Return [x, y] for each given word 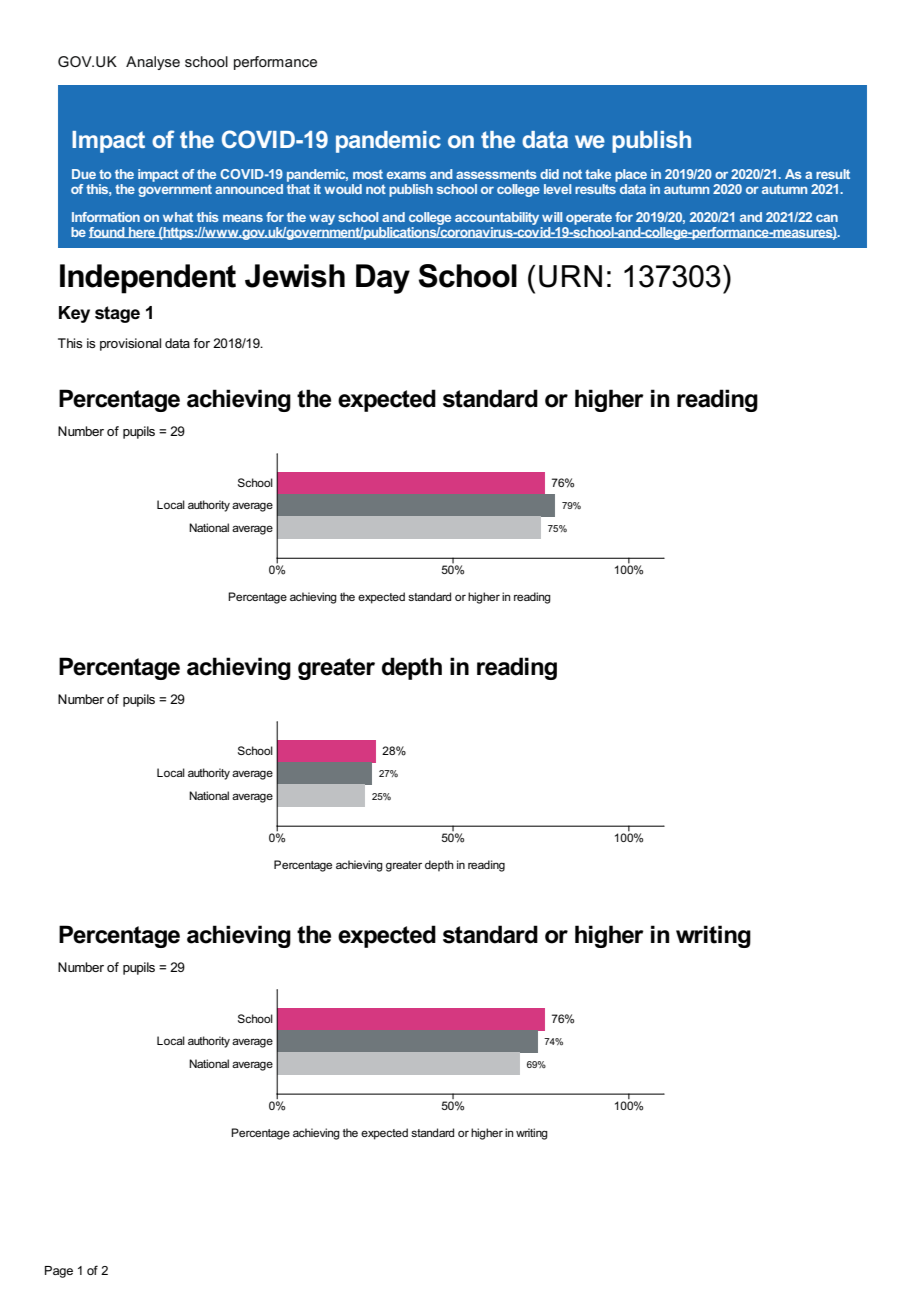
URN [570, 276]
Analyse [153, 63]
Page [59, 1272]
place [631, 177]
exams [406, 175]
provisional [130, 344]
